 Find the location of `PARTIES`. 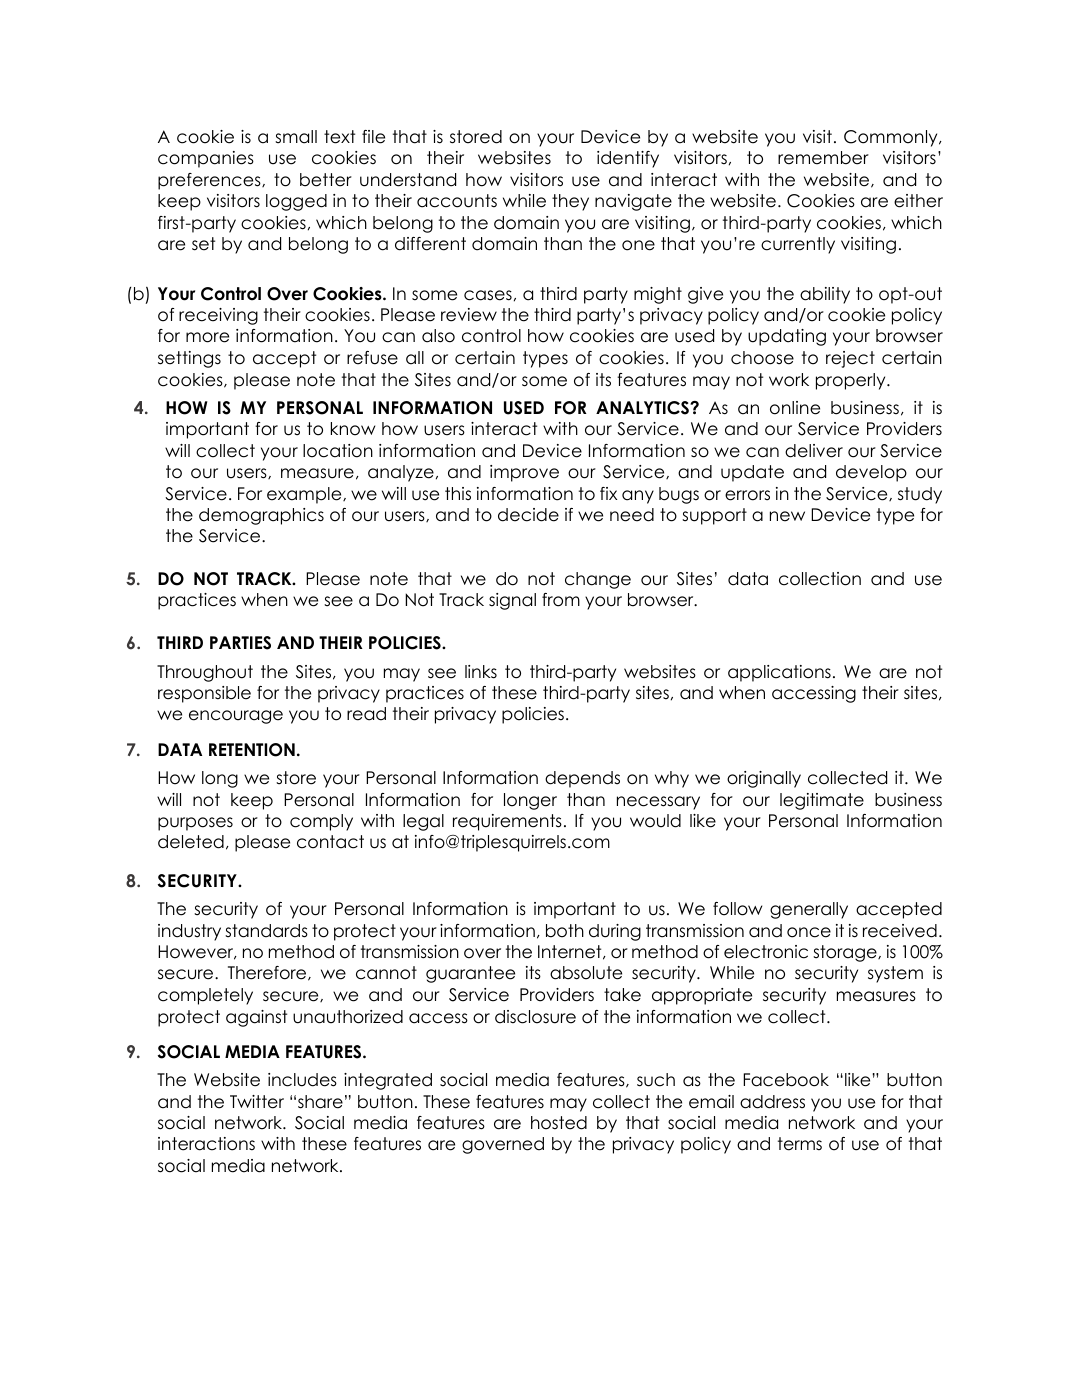

PARTIES is located at coordinates (240, 643).
